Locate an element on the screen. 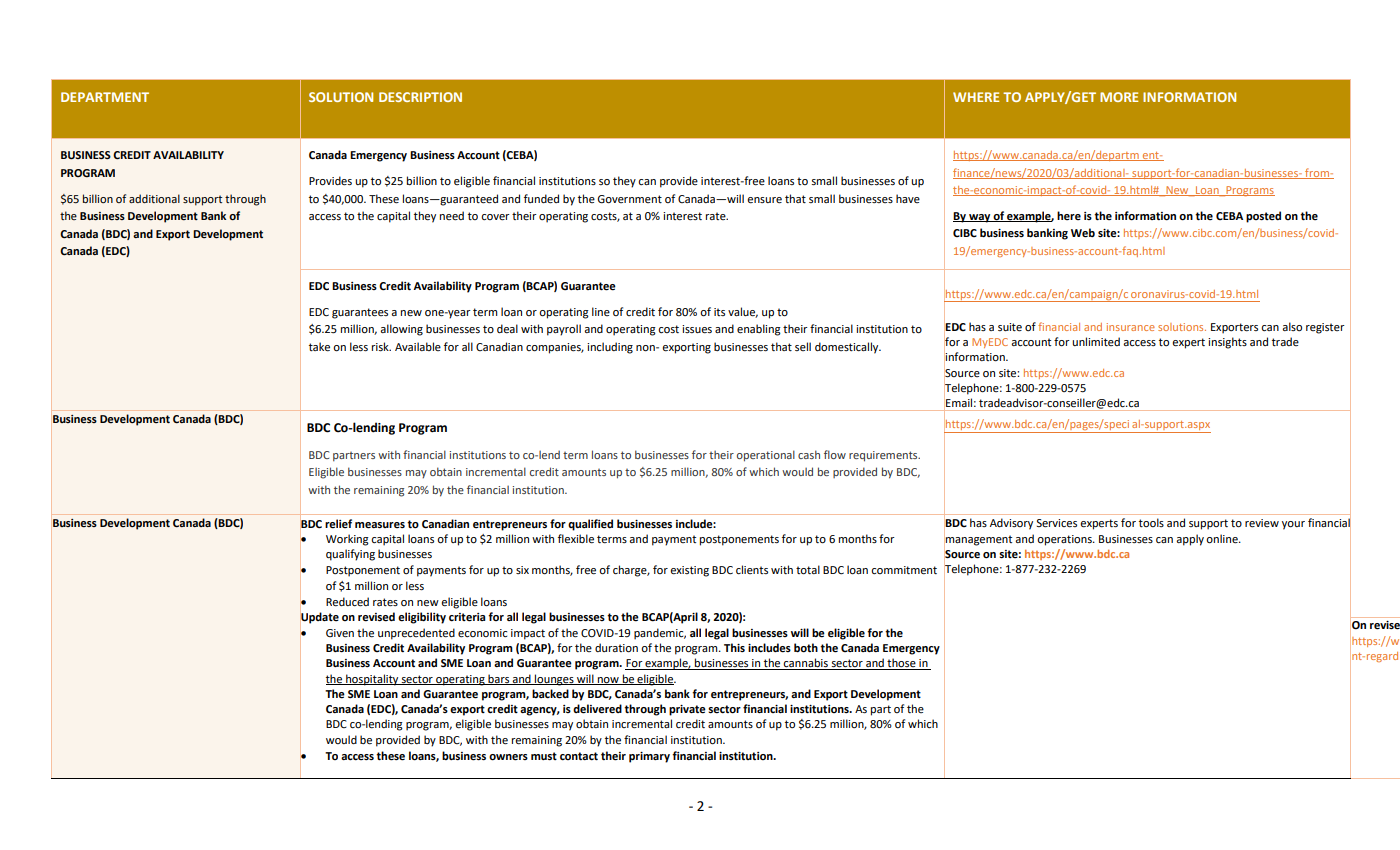  flow is located at coordinates (835, 454).
